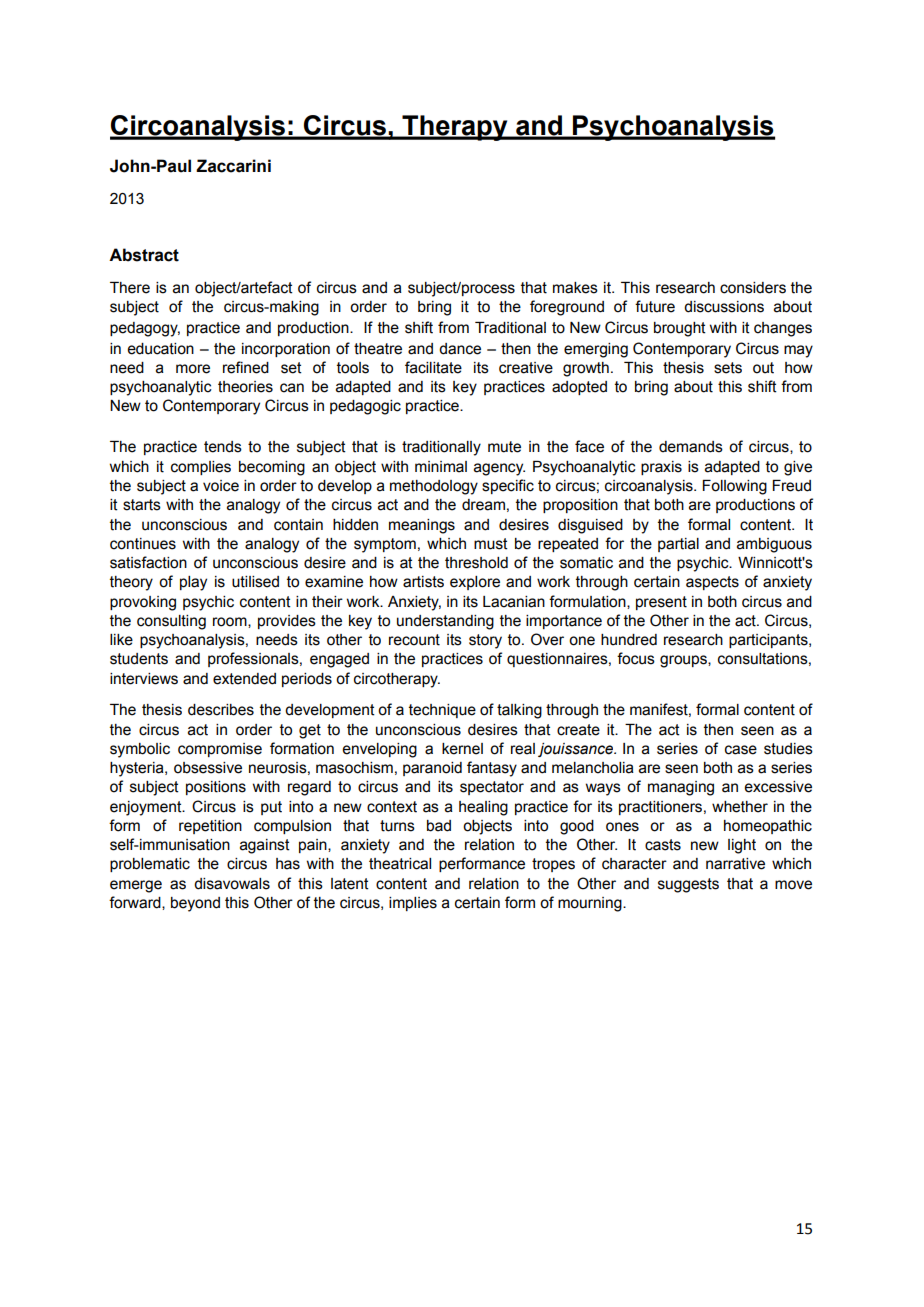  Describe the element at coordinates (688, 885) in the screenshot. I see `suggests` at that location.
